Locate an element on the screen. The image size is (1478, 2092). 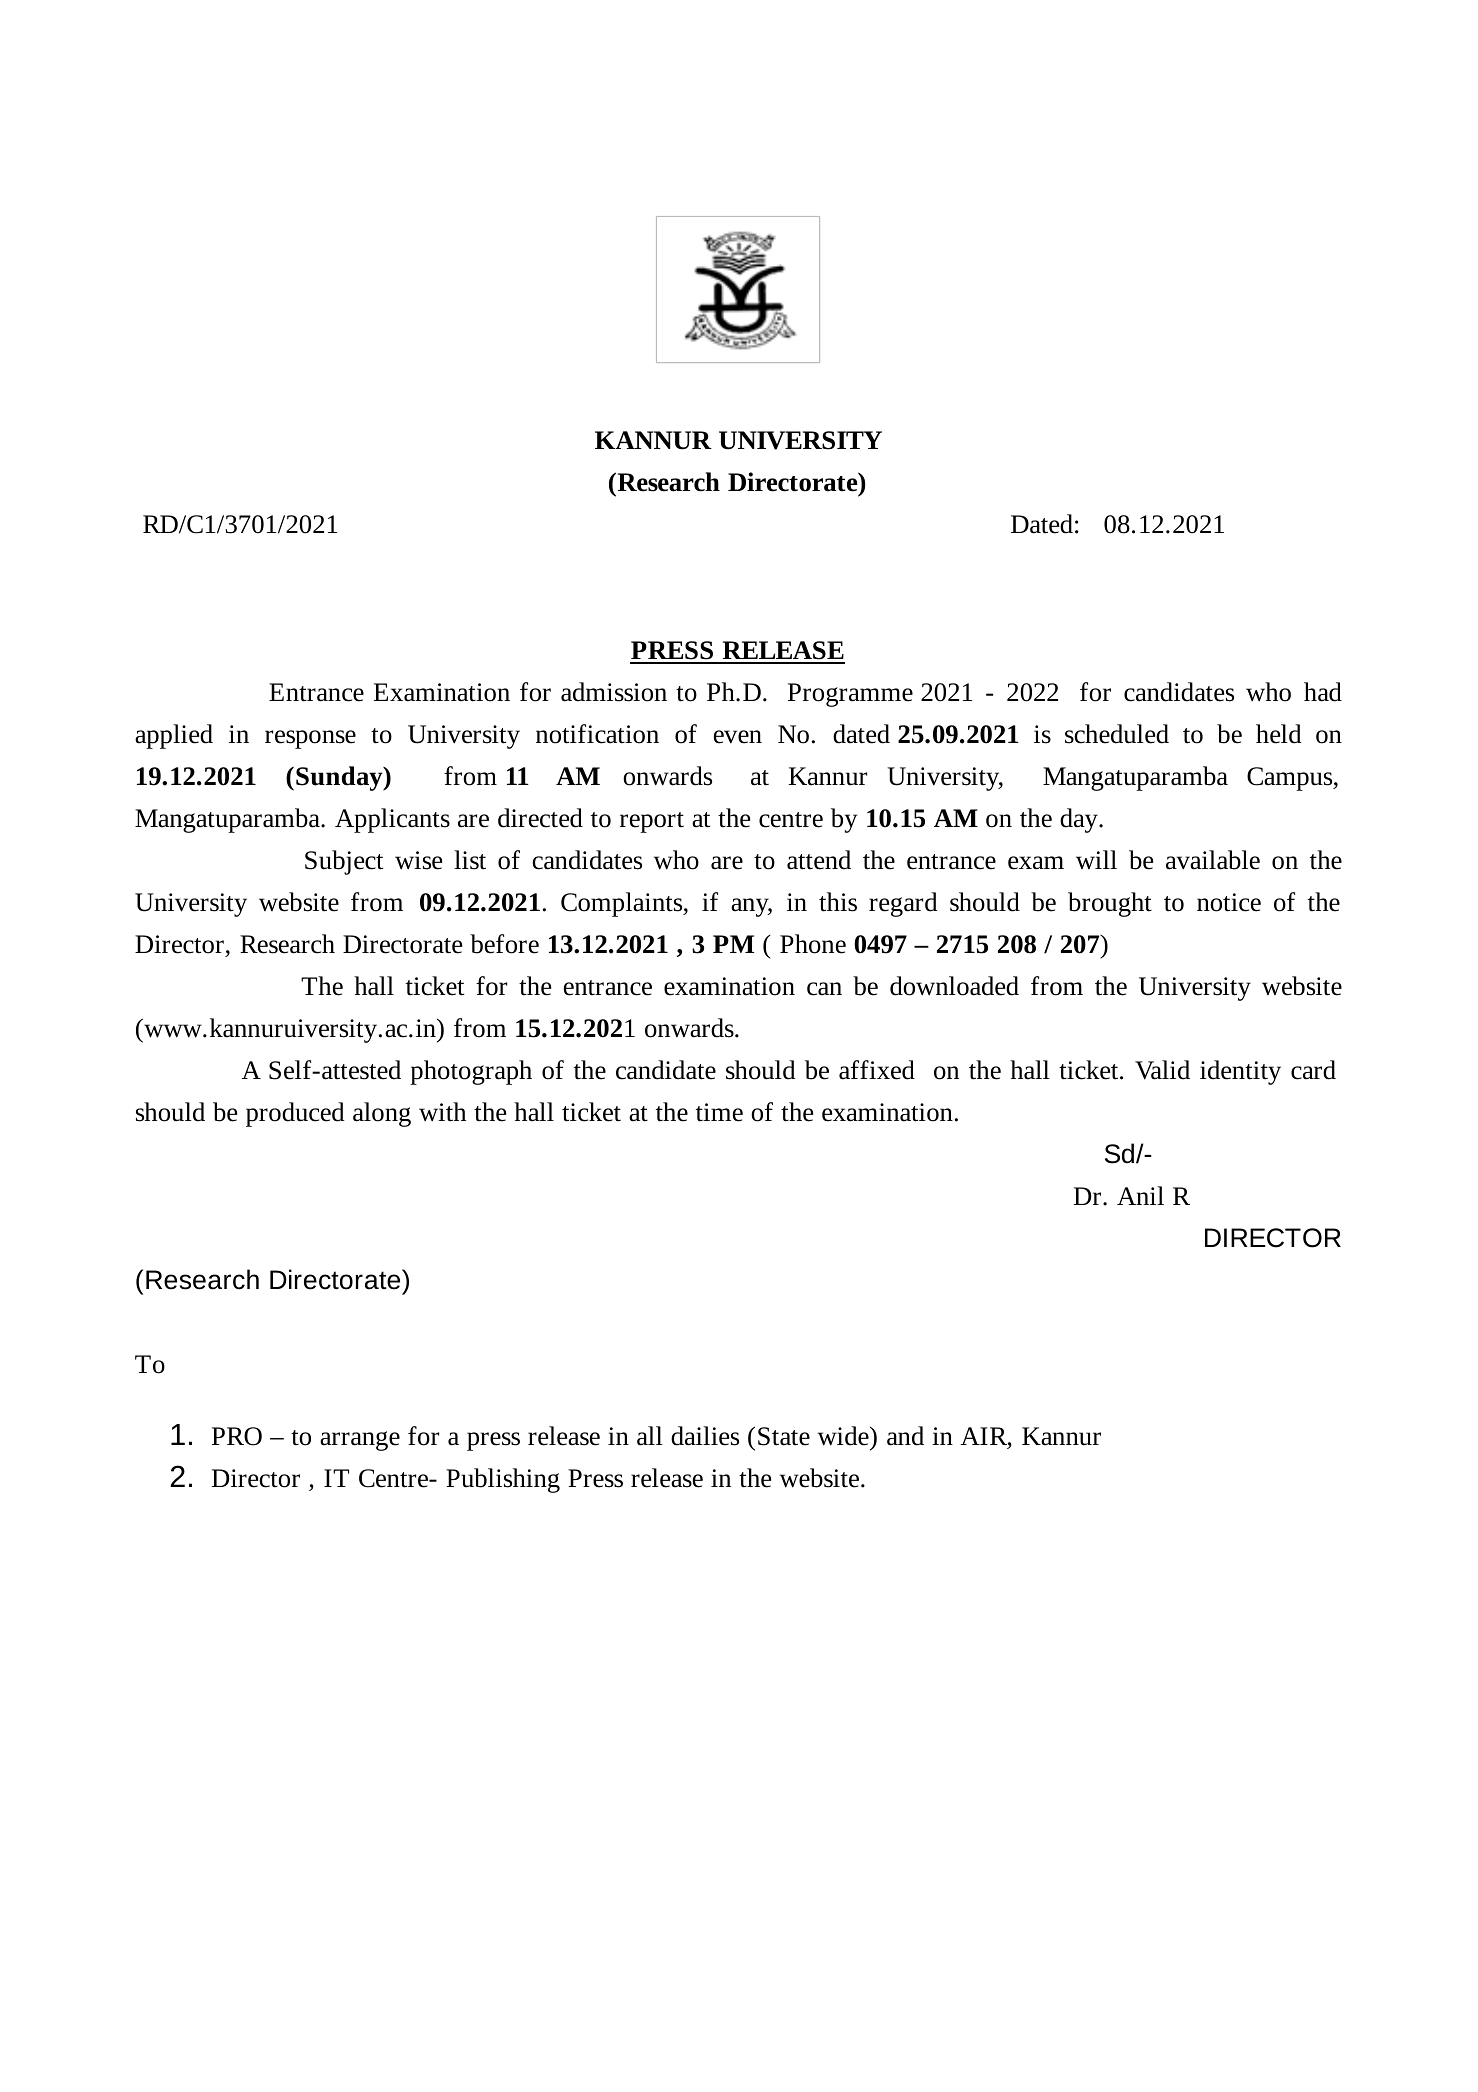
notice is located at coordinates (1229, 902).
